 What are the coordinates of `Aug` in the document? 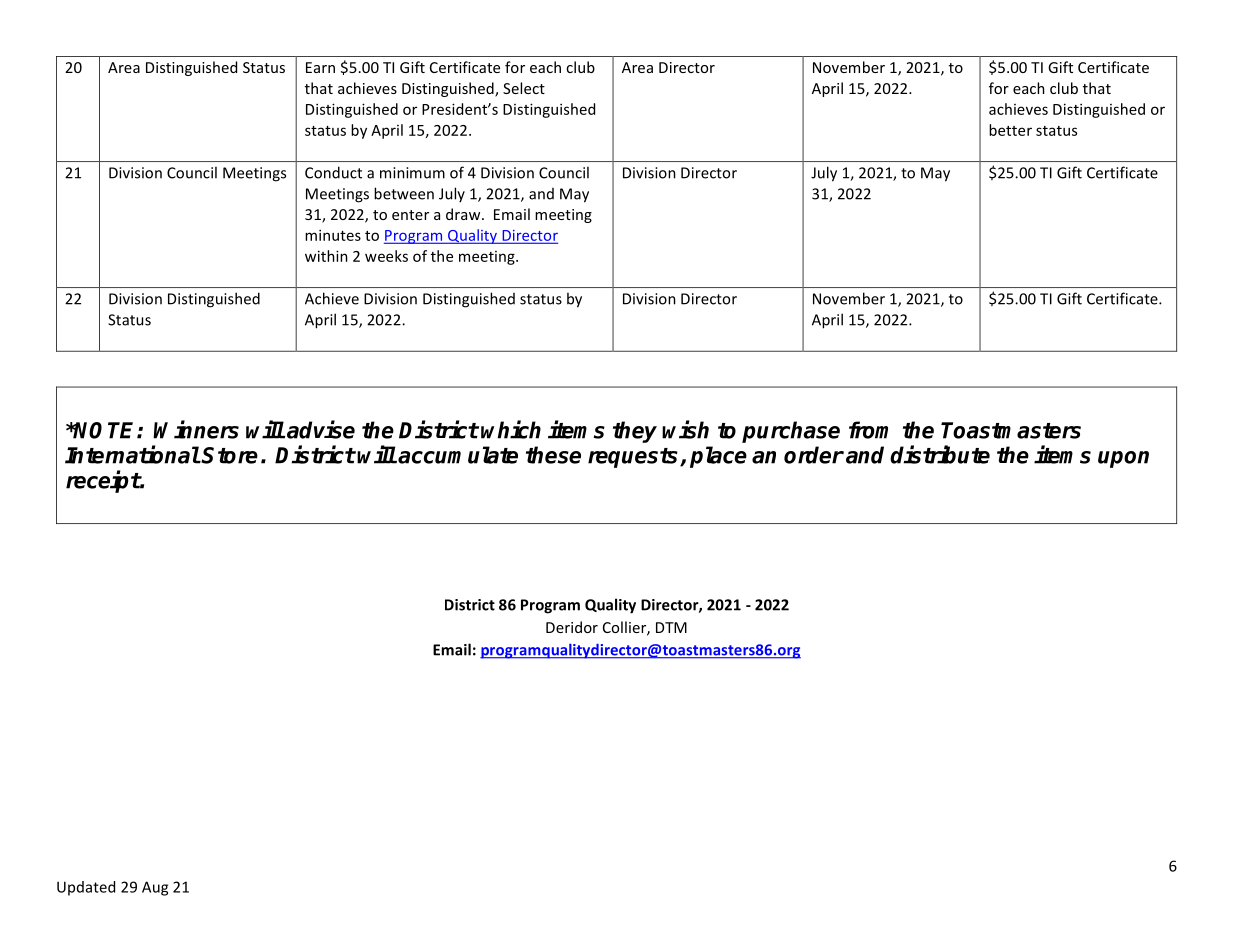 It's located at (155, 888).
